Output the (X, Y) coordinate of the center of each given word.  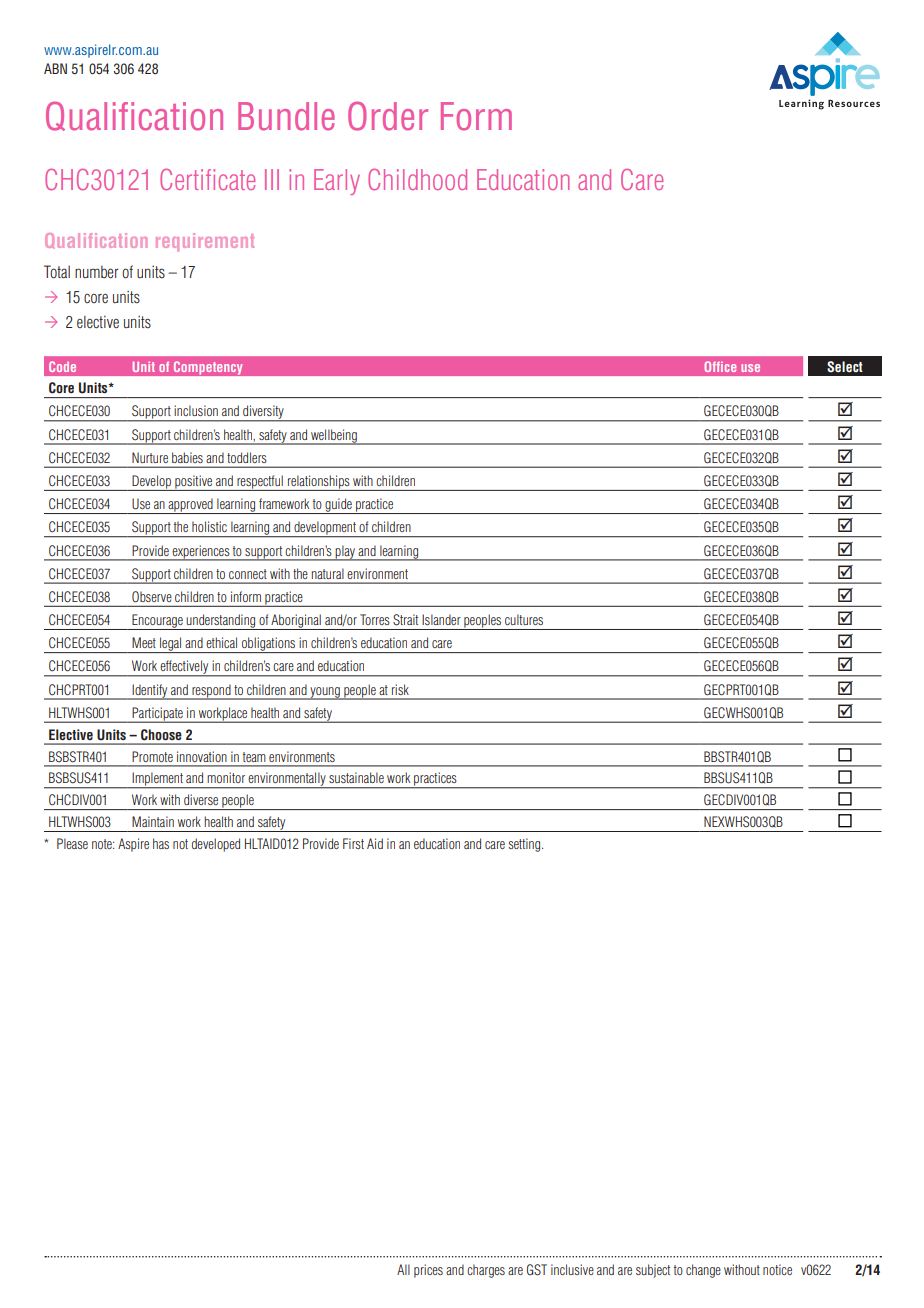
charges (486, 1271)
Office (720, 366)
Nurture (150, 457)
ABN (55, 68)
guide (338, 506)
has (161, 843)
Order (388, 116)
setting (525, 845)
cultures (524, 619)
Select (845, 367)
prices (428, 1271)
